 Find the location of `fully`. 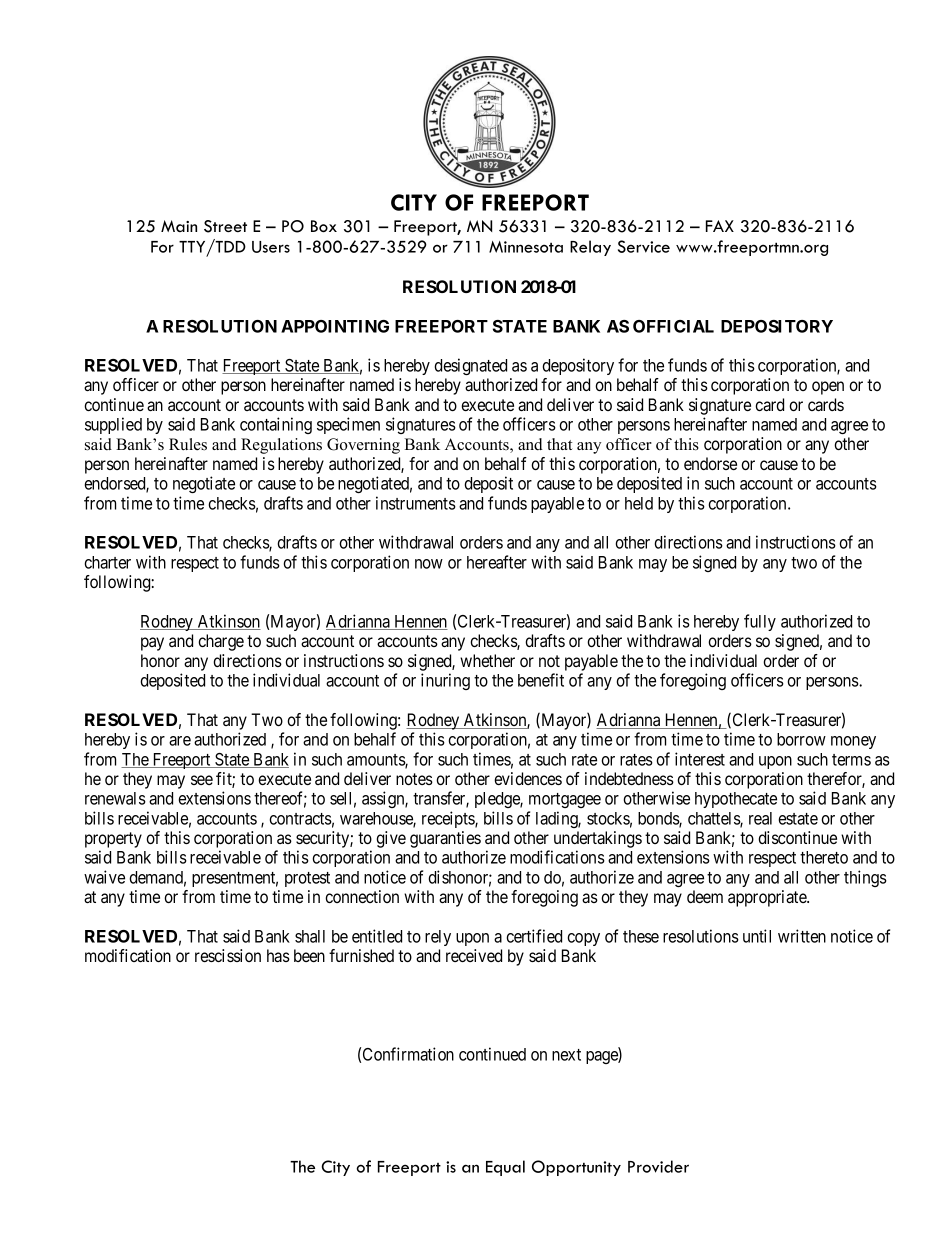

fully is located at coordinates (760, 622).
